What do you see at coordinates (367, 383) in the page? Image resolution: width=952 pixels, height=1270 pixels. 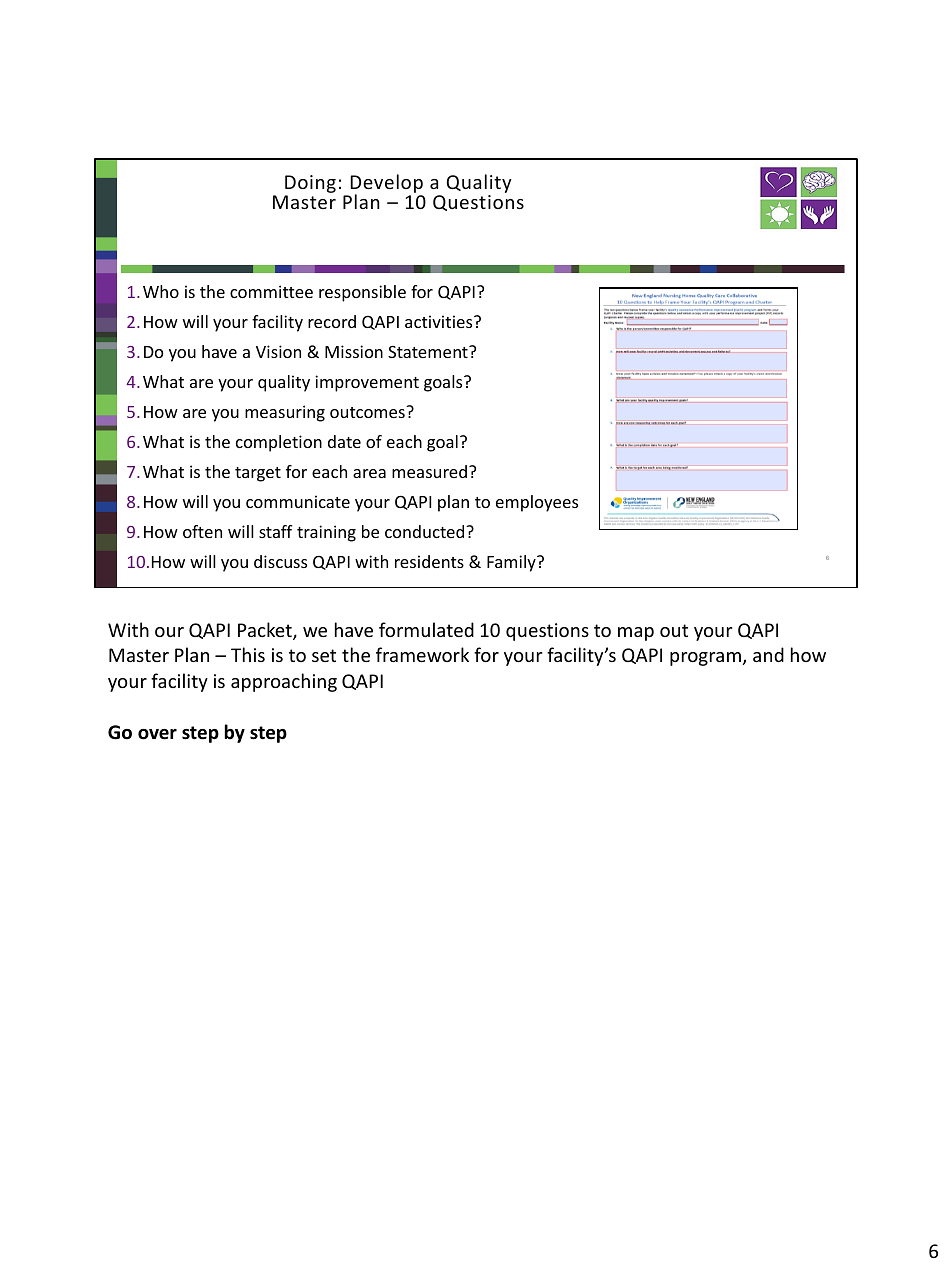 I see `improvement` at bounding box center [367, 383].
